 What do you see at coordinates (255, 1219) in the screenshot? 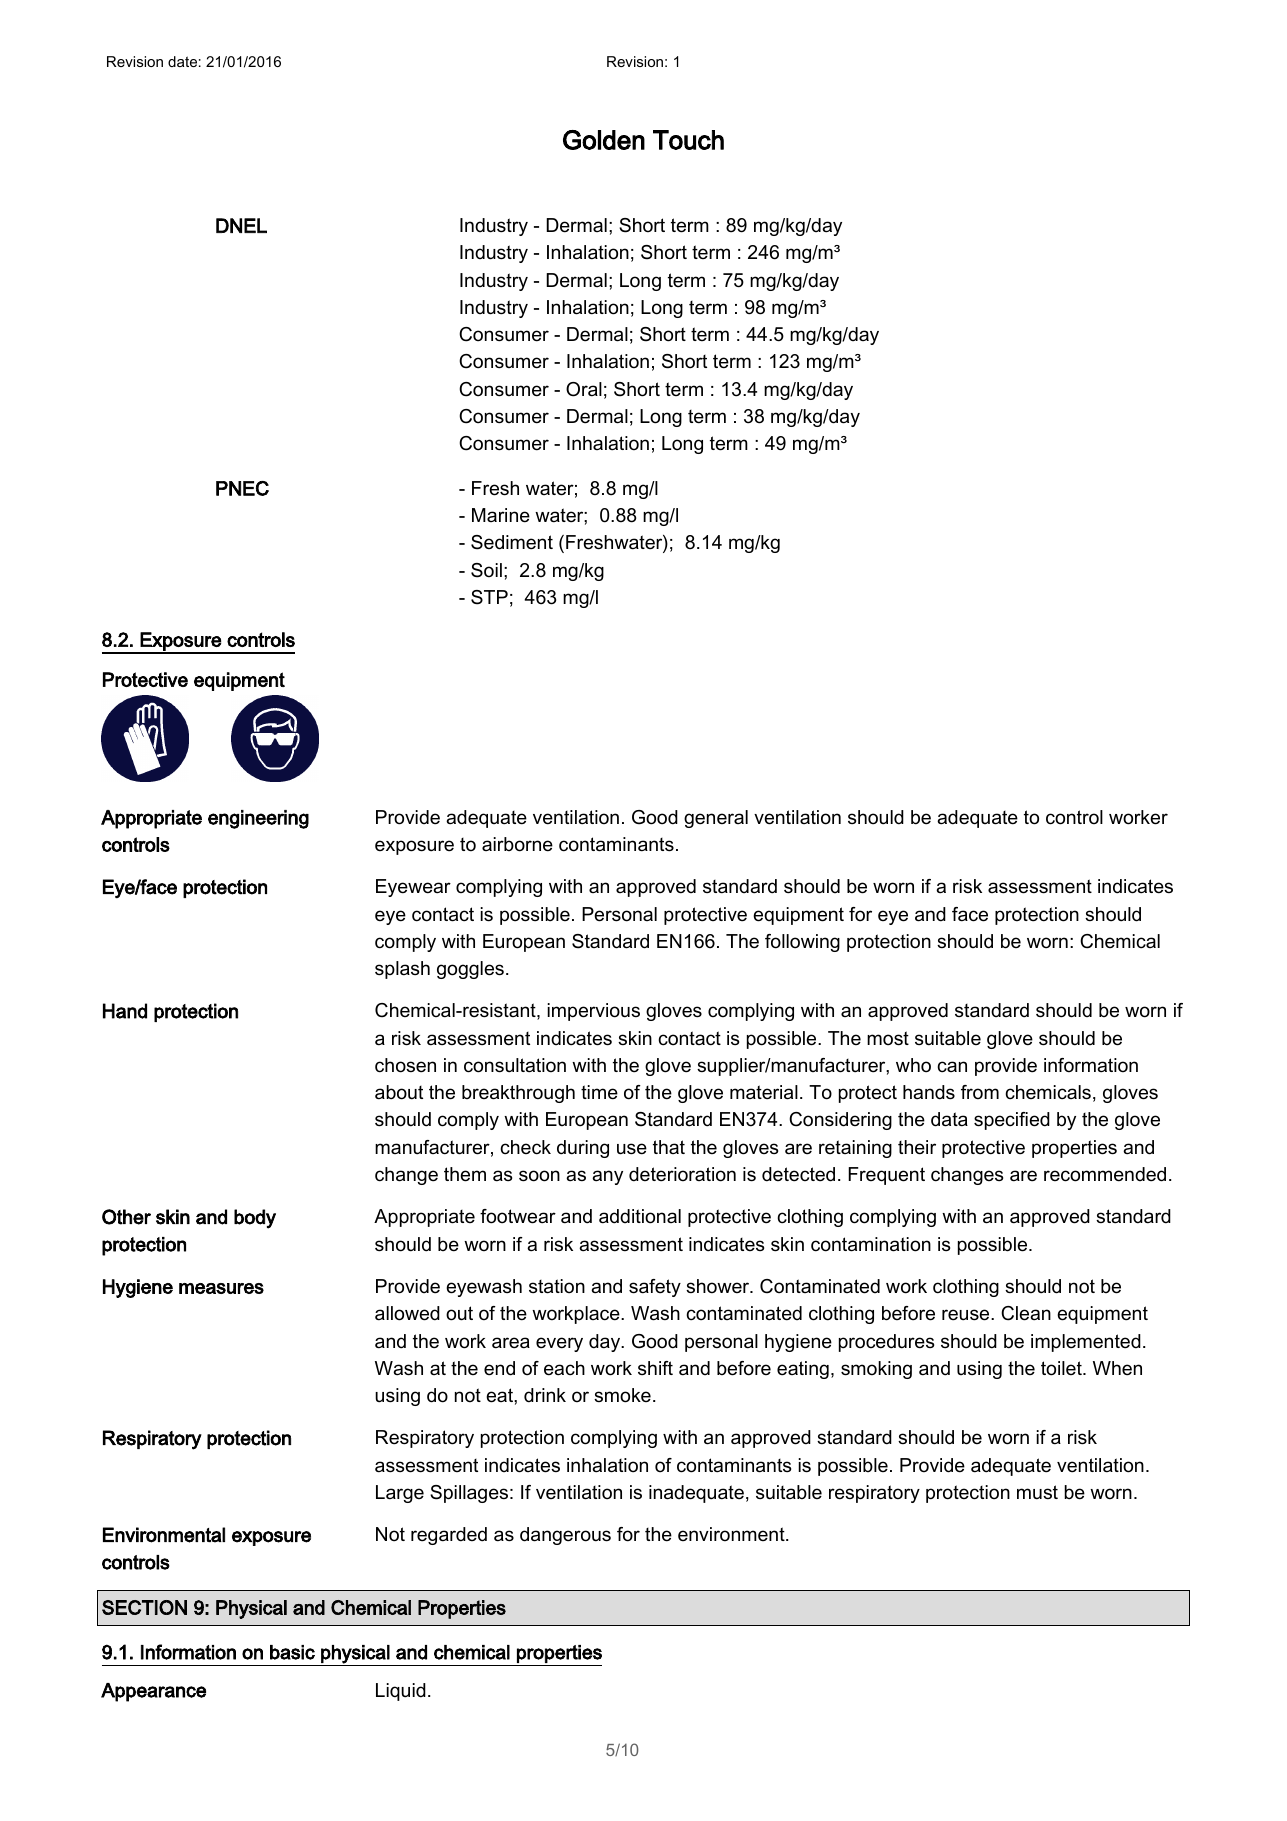
I see `body` at bounding box center [255, 1219].
